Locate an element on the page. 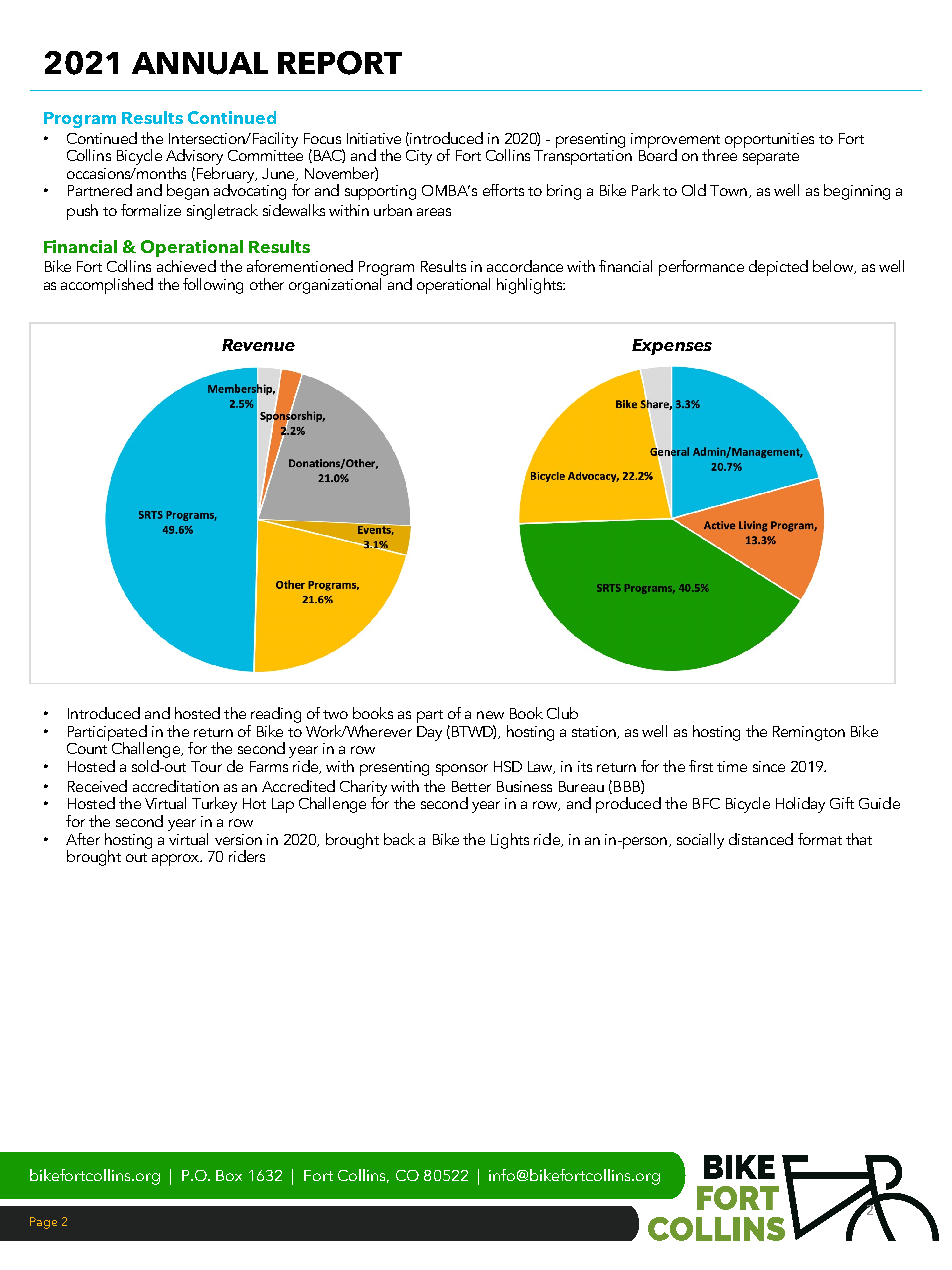 The height and width of the document is (1270, 952). opportunities is located at coordinates (769, 140).
